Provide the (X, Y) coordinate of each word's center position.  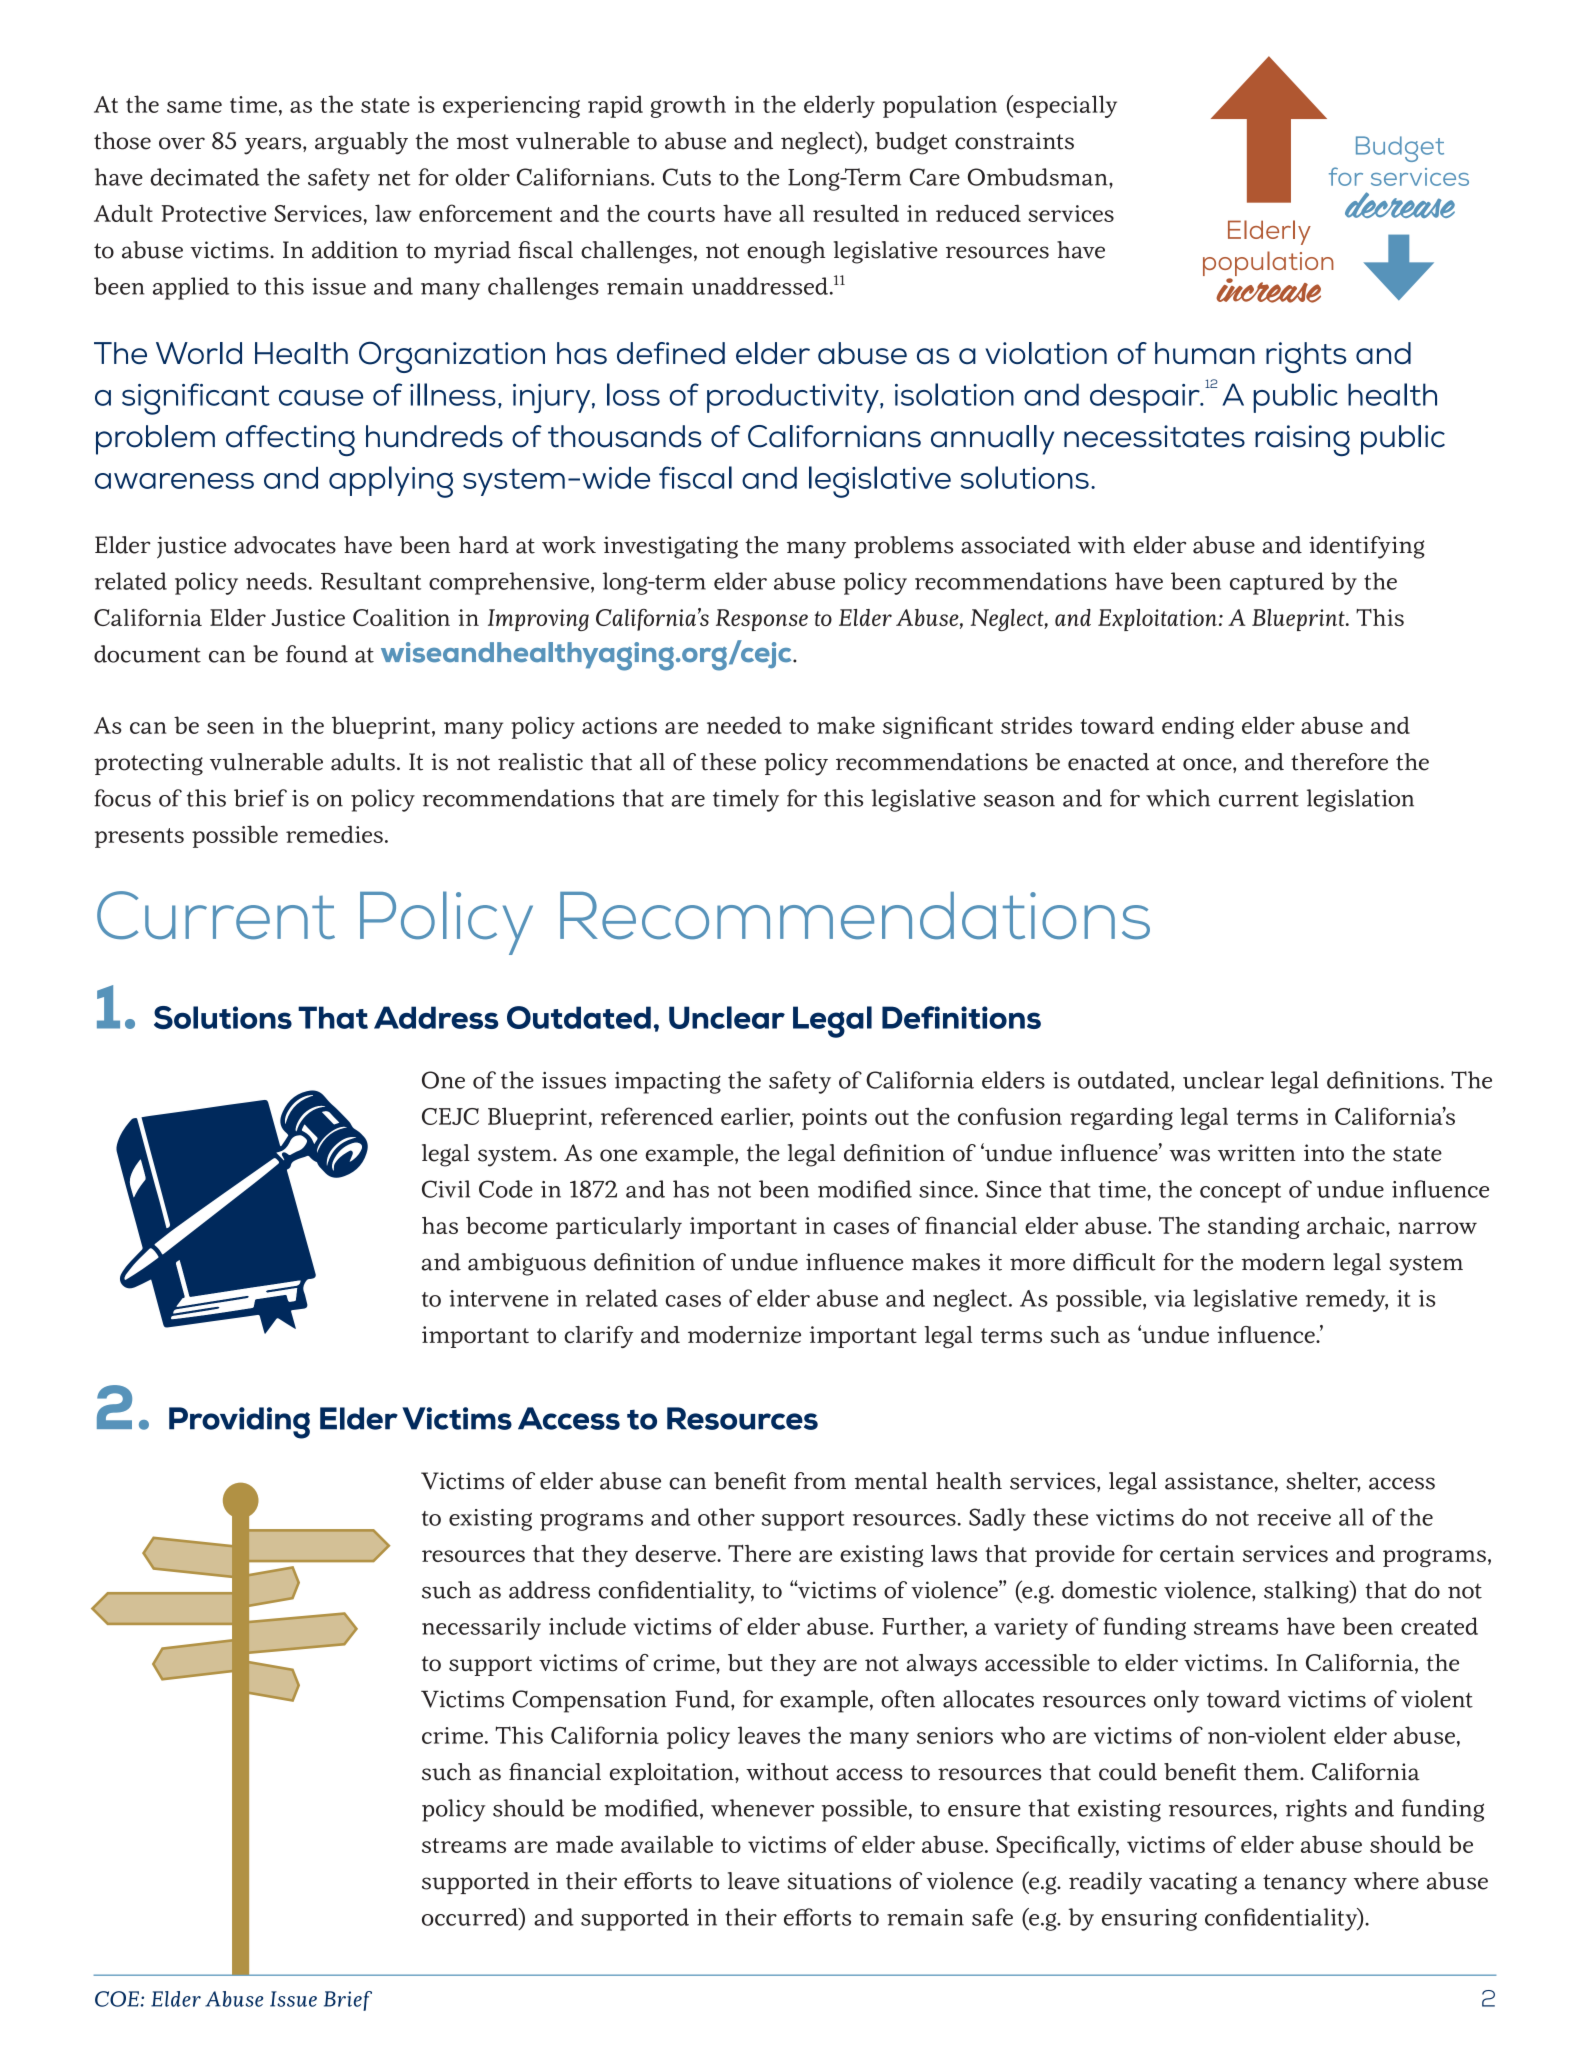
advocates (285, 545)
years (274, 146)
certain (1197, 1553)
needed (744, 725)
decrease (1400, 205)
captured (1277, 583)
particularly (619, 1228)
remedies (334, 834)
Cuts (687, 177)
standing (1253, 1227)
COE (117, 1999)
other (726, 1517)
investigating (671, 547)
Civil (446, 1189)
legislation (1360, 800)
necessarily (481, 1628)
